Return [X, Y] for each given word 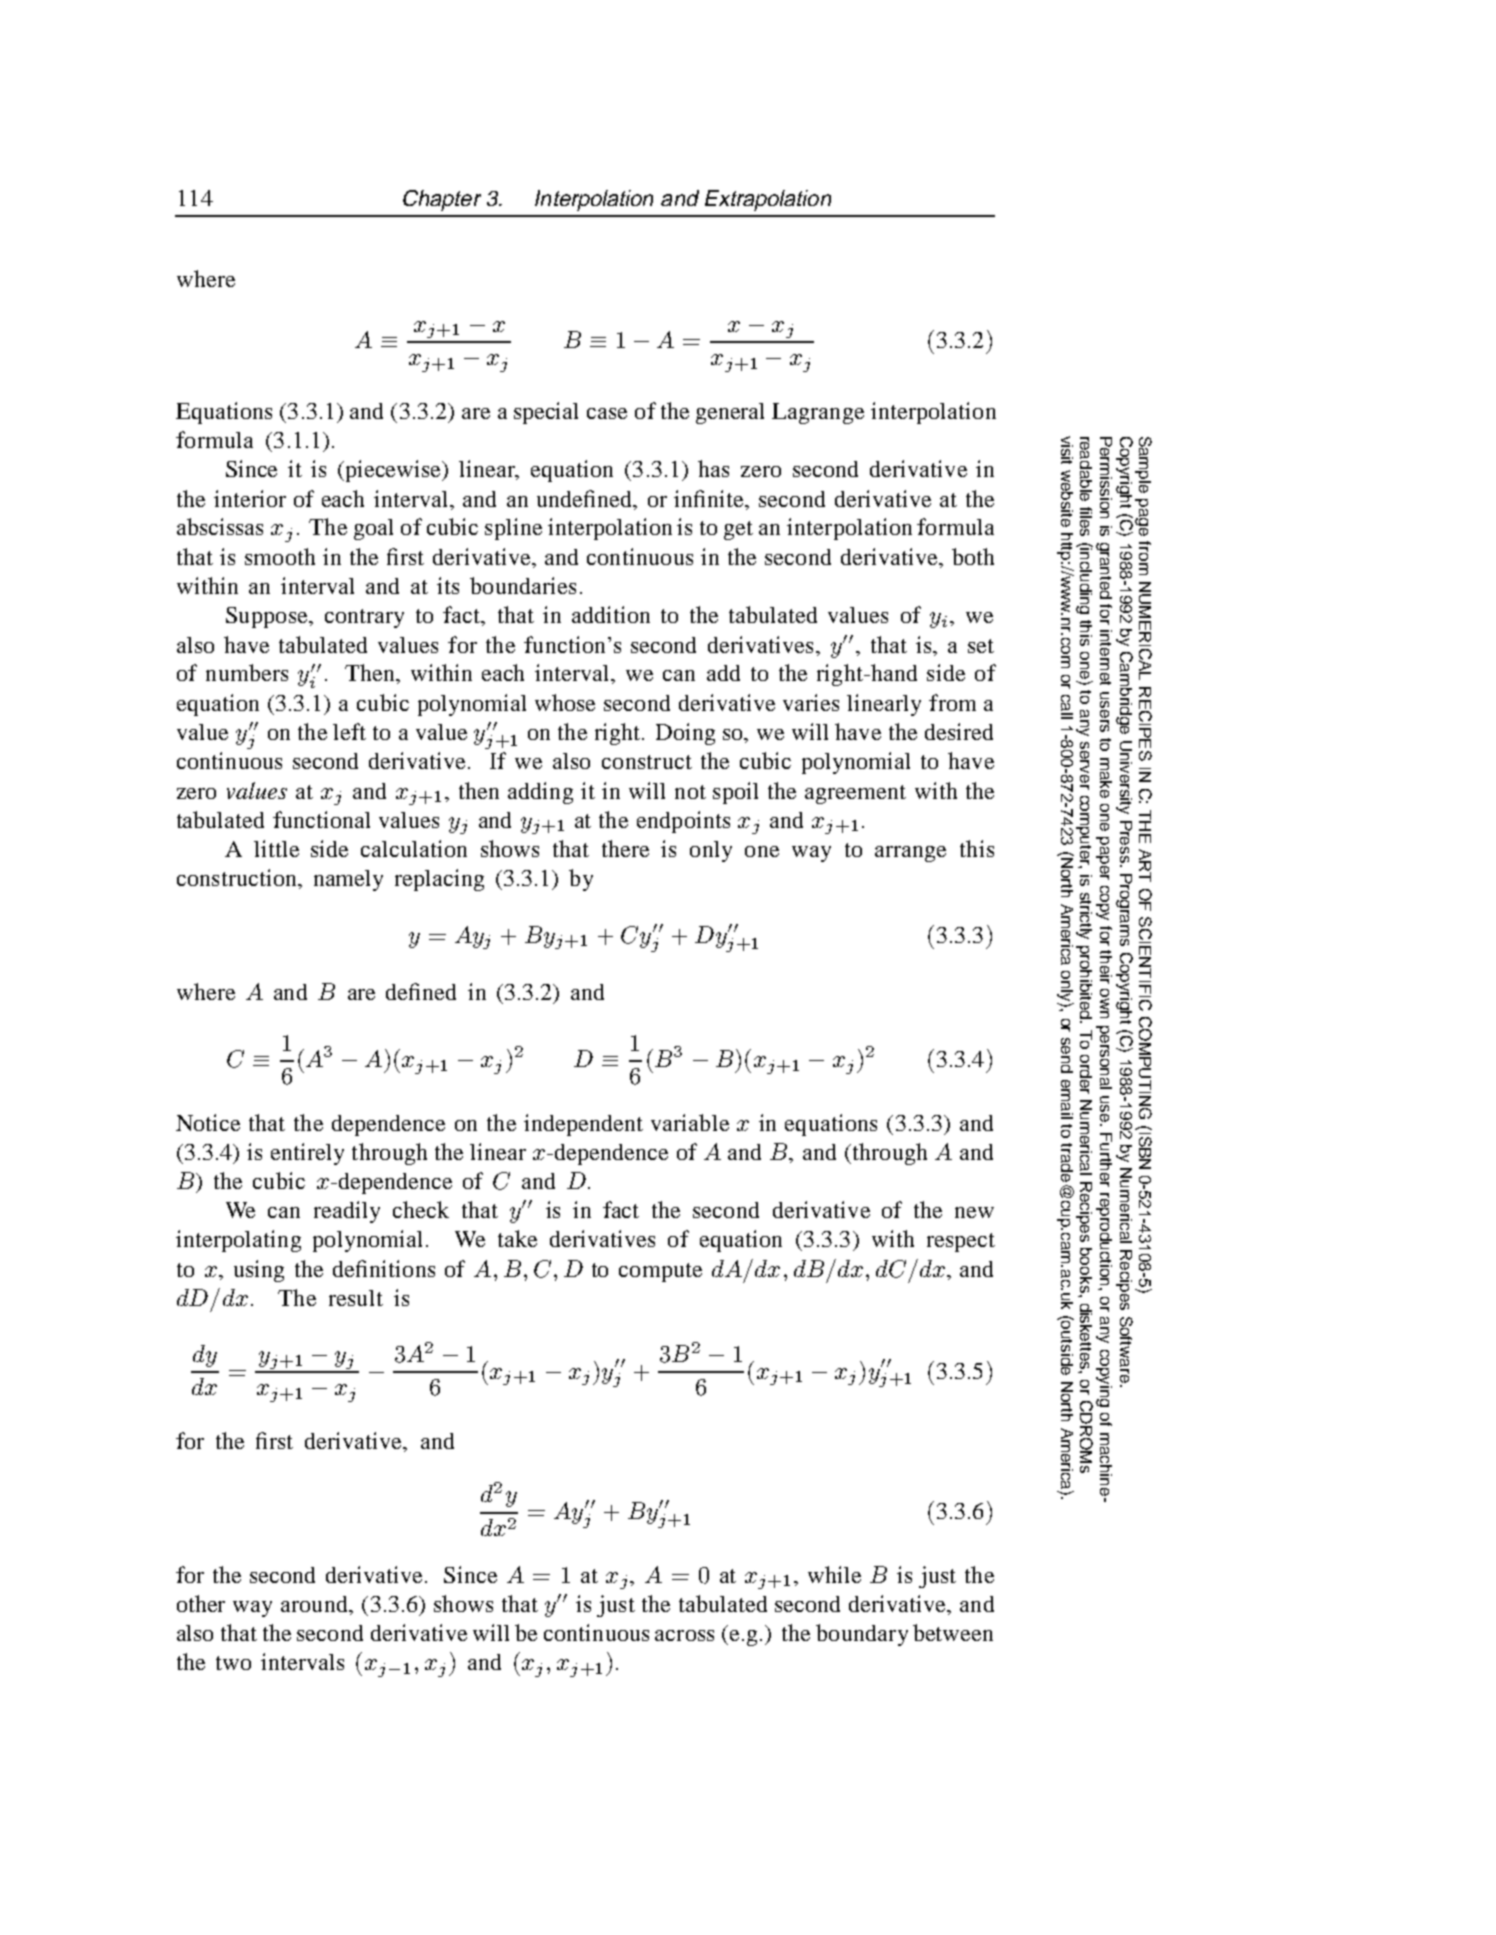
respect [961, 1242]
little [276, 848]
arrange [910, 854]
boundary [862, 1635]
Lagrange [818, 413]
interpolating [238, 1241]
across [684, 1635]
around [316, 1605]
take [517, 1238]
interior [250, 498]
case [607, 413]
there [625, 848]
